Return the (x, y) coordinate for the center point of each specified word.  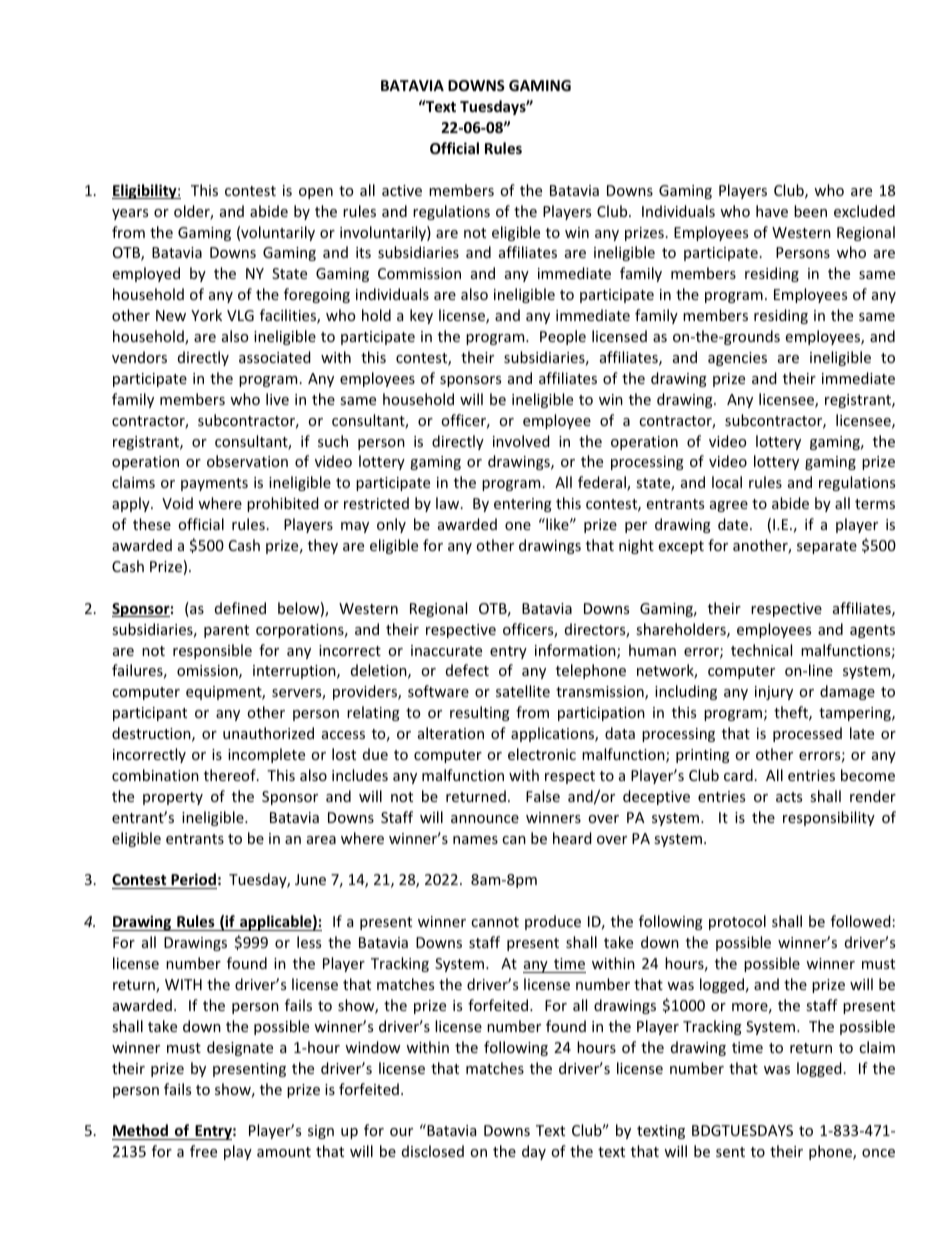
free (203, 1151)
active (402, 190)
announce (485, 819)
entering (523, 505)
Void (177, 503)
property (173, 798)
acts (789, 797)
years (130, 214)
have (772, 211)
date (734, 524)
